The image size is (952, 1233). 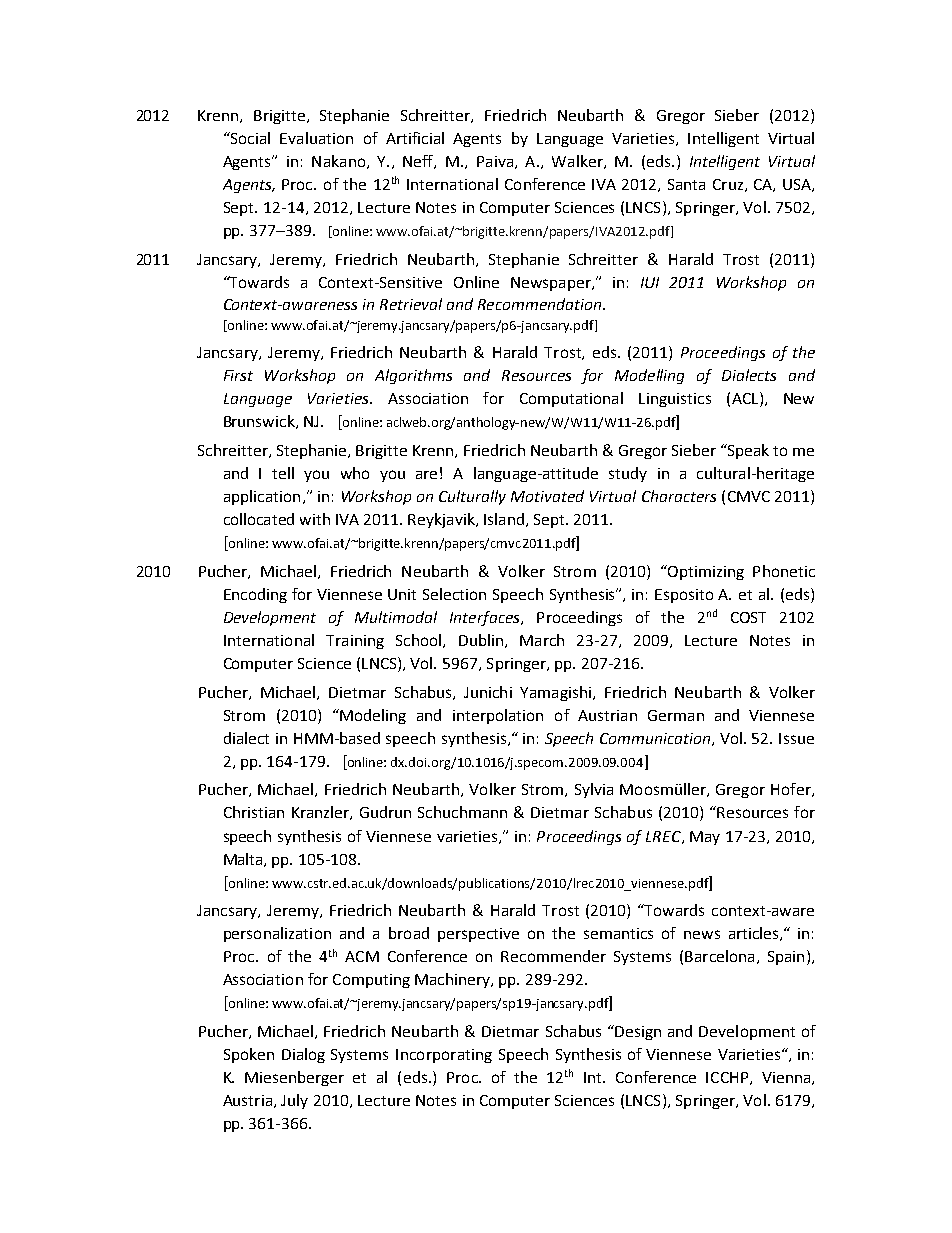 What do you see at coordinates (728, 184) in the document?
I see `Cruz` at bounding box center [728, 184].
